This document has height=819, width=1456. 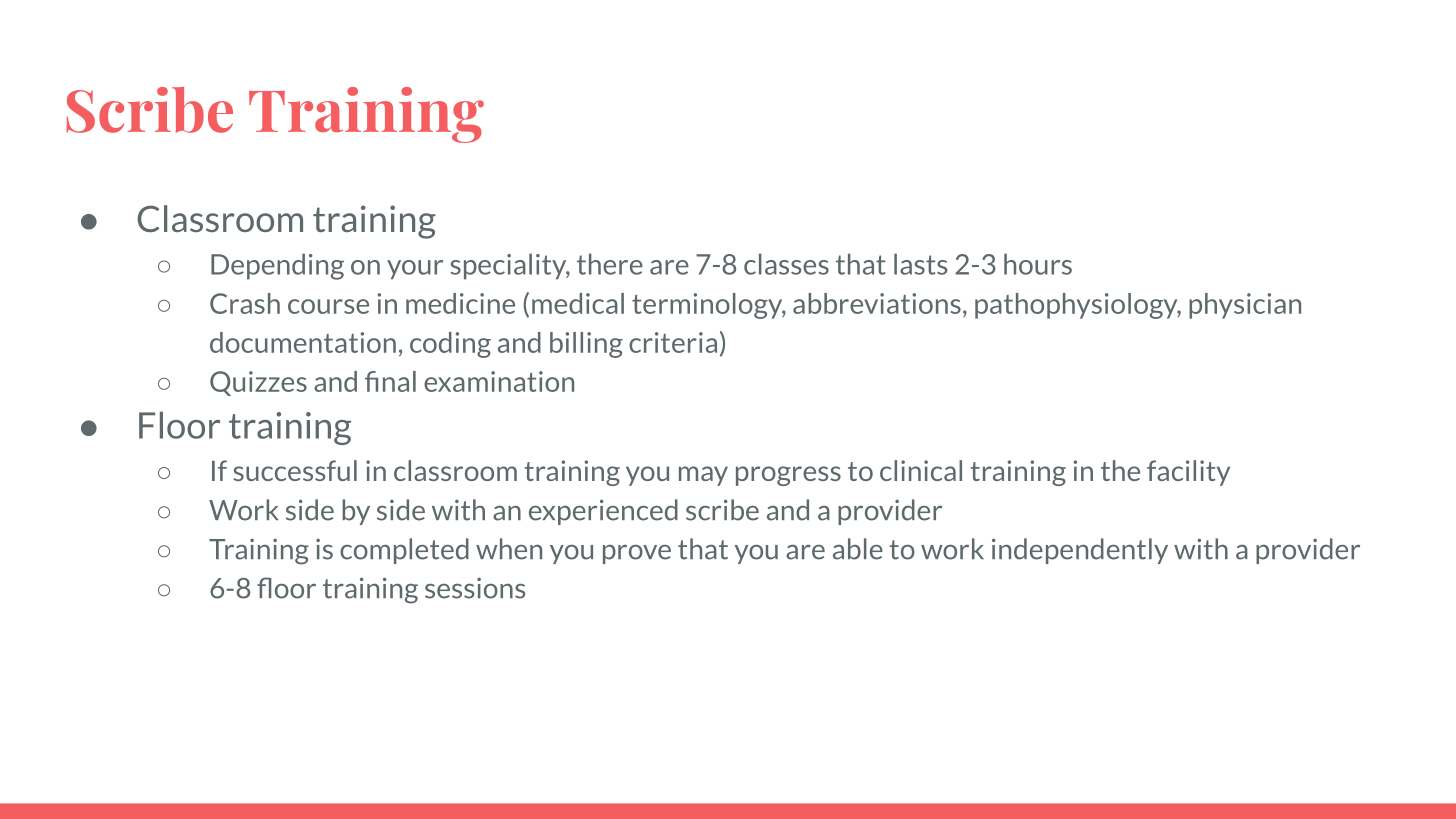 I want to click on may, so click(x=703, y=476).
